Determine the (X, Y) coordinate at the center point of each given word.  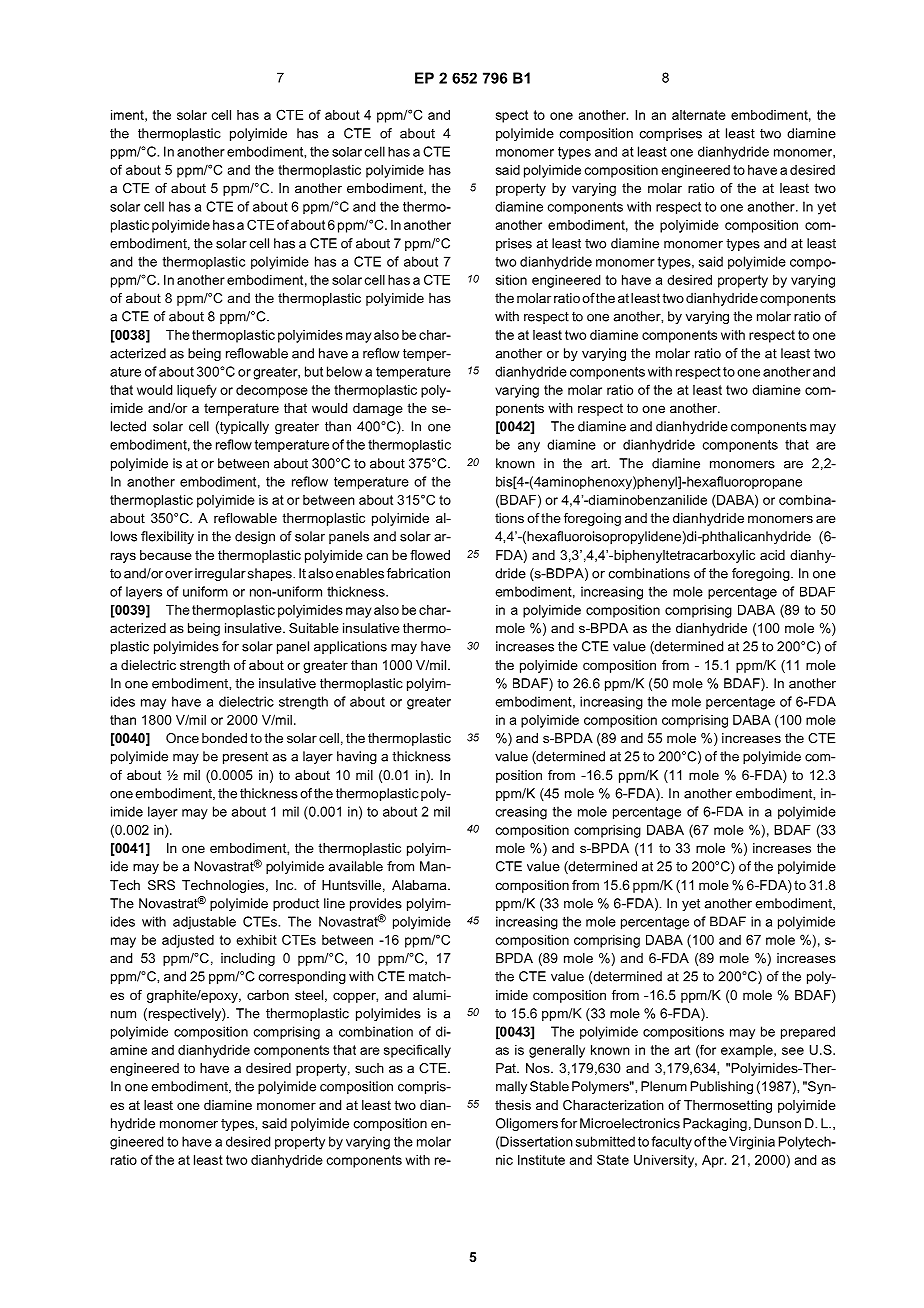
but (314, 371)
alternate (699, 115)
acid (772, 555)
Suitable (314, 628)
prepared (808, 1033)
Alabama (420, 885)
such (369, 1068)
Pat (507, 1068)
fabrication (418, 573)
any (529, 447)
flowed (430, 555)
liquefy (196, 391)
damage (378, 409)
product (296, 904)
